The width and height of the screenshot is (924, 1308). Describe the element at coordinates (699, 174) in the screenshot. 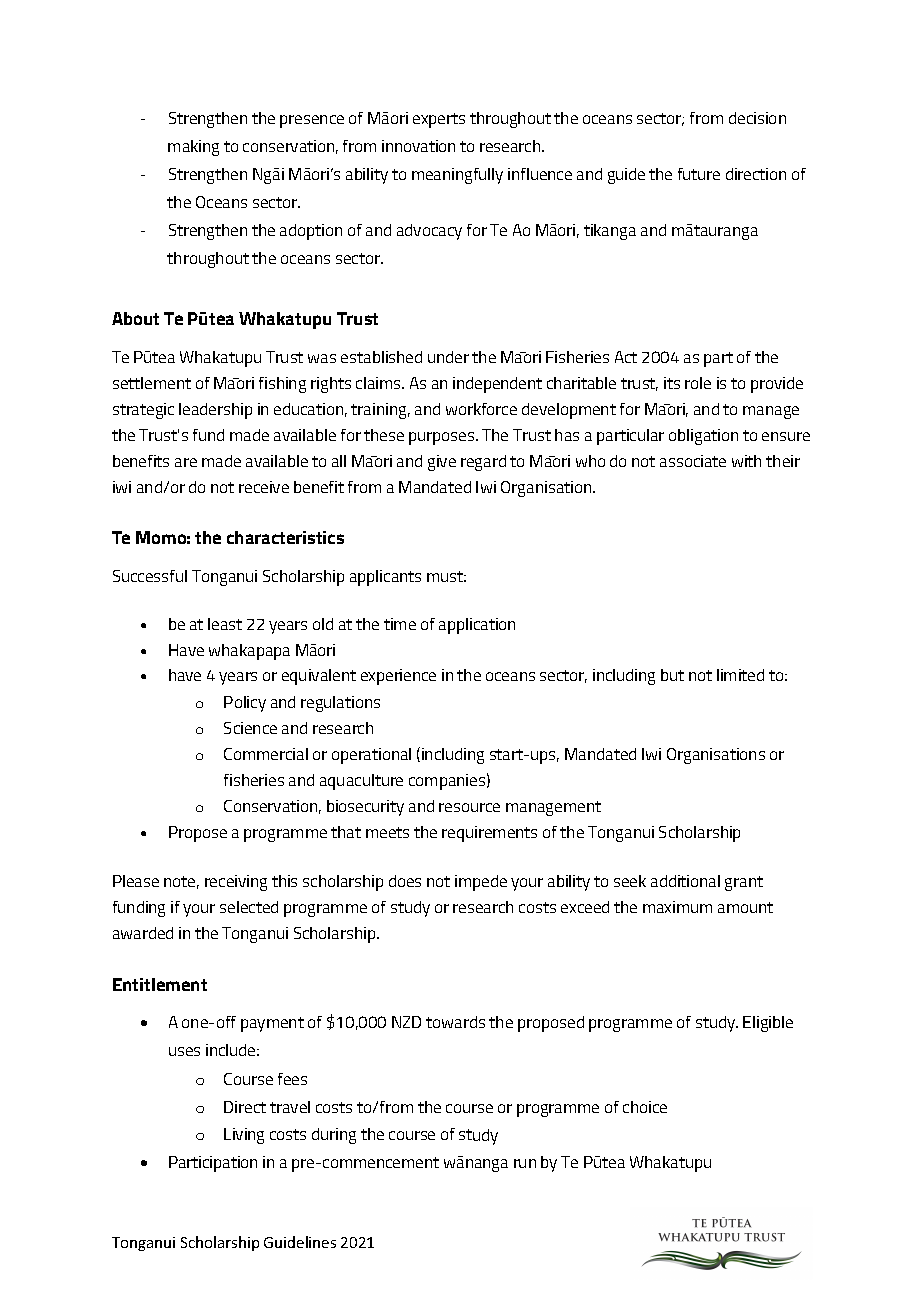

I see `future` at that location.
